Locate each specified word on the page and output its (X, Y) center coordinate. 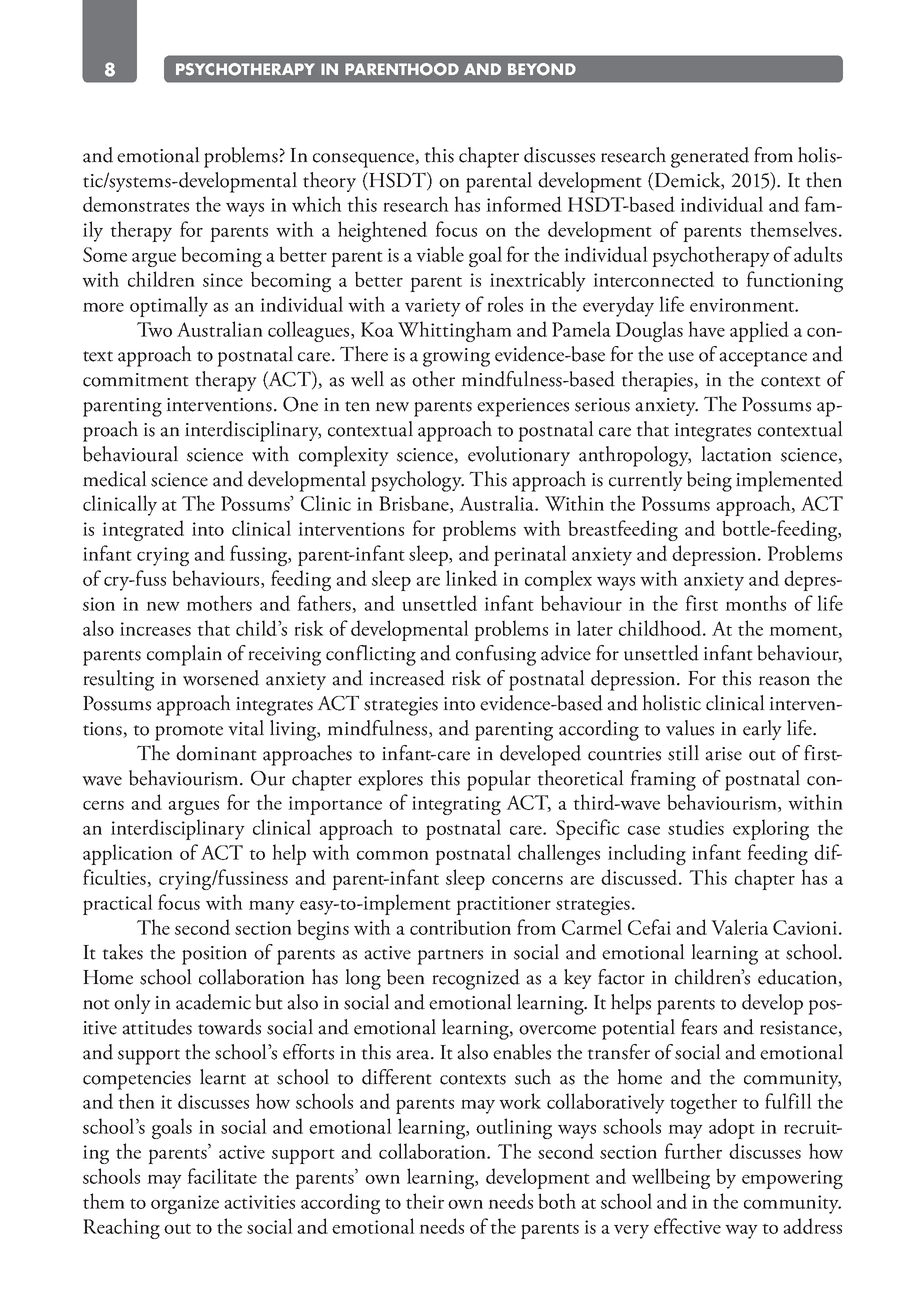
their (425, 1201)
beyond (542, 69)
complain (184, 655)
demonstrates (136, 204)
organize (185, 1204)
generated (710, 157)
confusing (496, 655)
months (755, 603)
